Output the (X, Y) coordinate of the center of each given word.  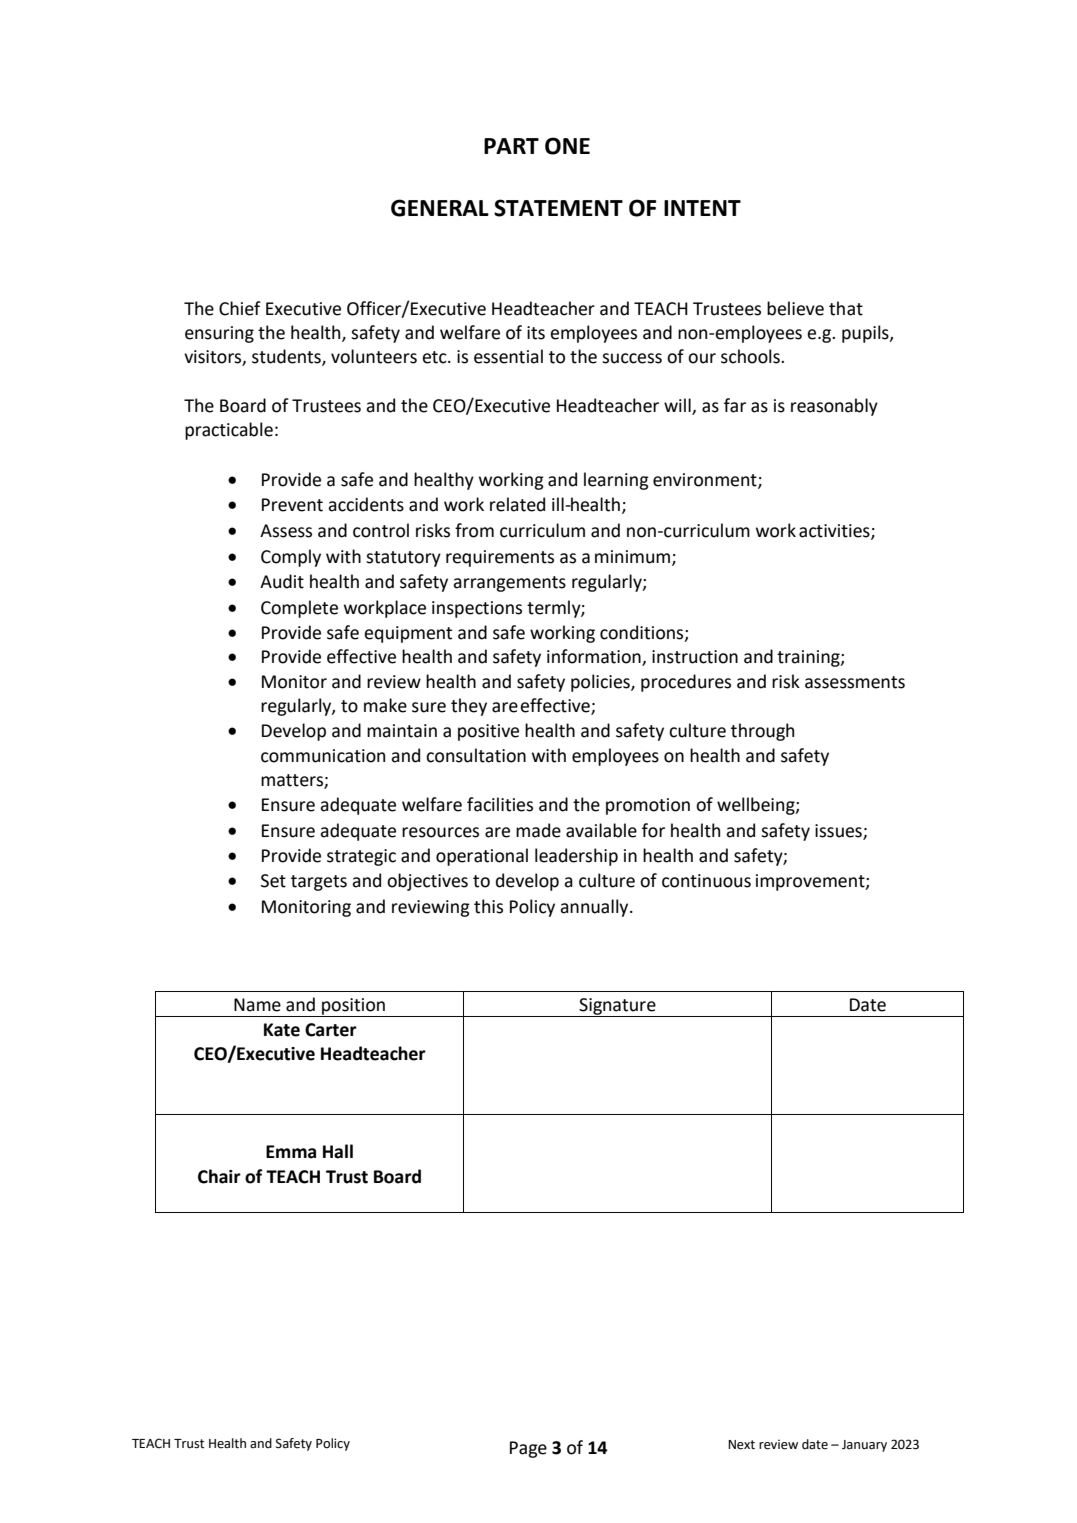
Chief (240, 308)
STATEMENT (558, 208)
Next (741, 1445)
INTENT (702, 208)
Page (528, 1449)
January (864, 1446)
